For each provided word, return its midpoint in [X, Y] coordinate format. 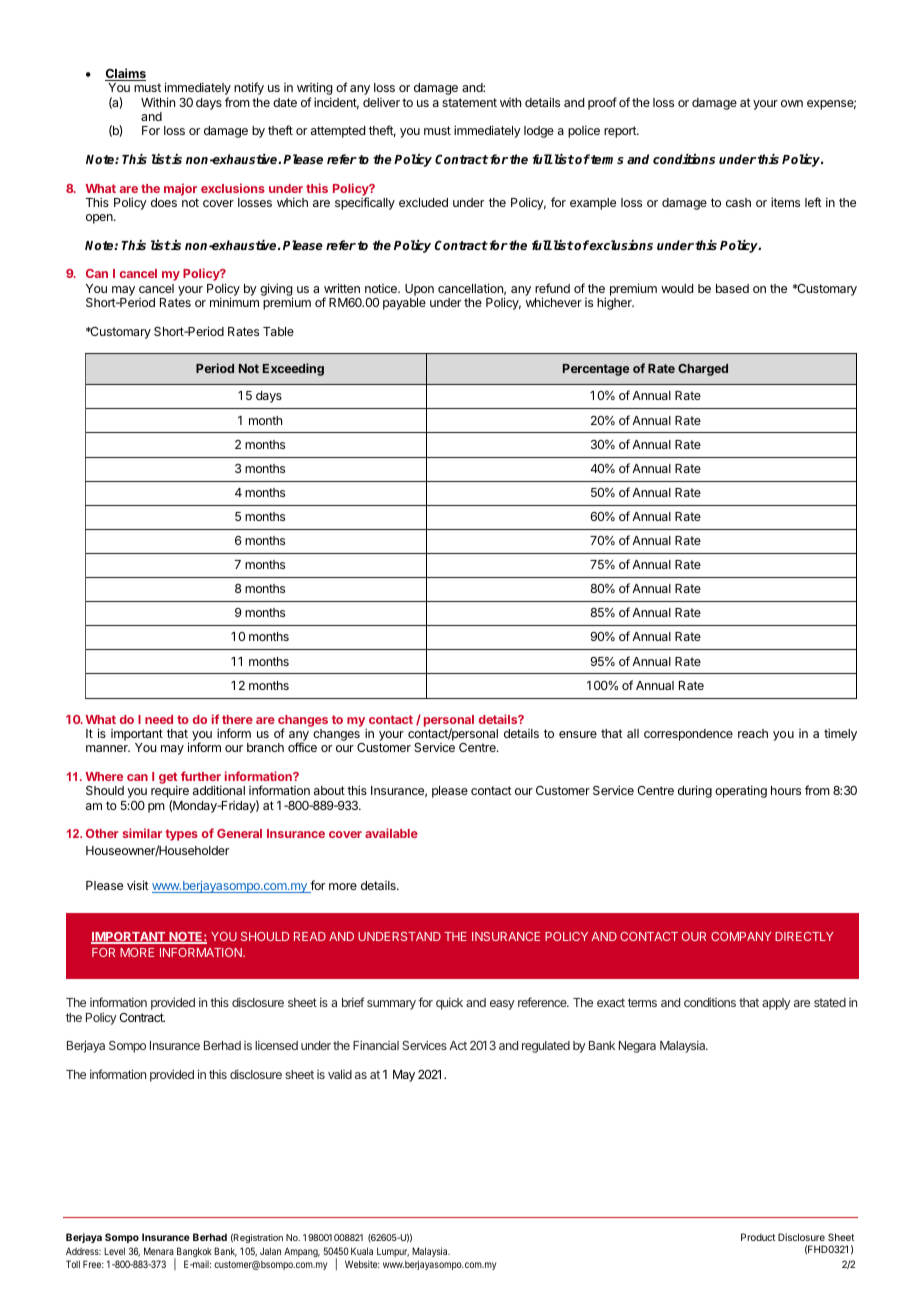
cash [738, 202]
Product [758, 1237]
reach [753, 733]
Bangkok [193, 1253]
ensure [578, 734]
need [159, 719]
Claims [125, 74]
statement [469, 102]
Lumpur [393, 1252]
